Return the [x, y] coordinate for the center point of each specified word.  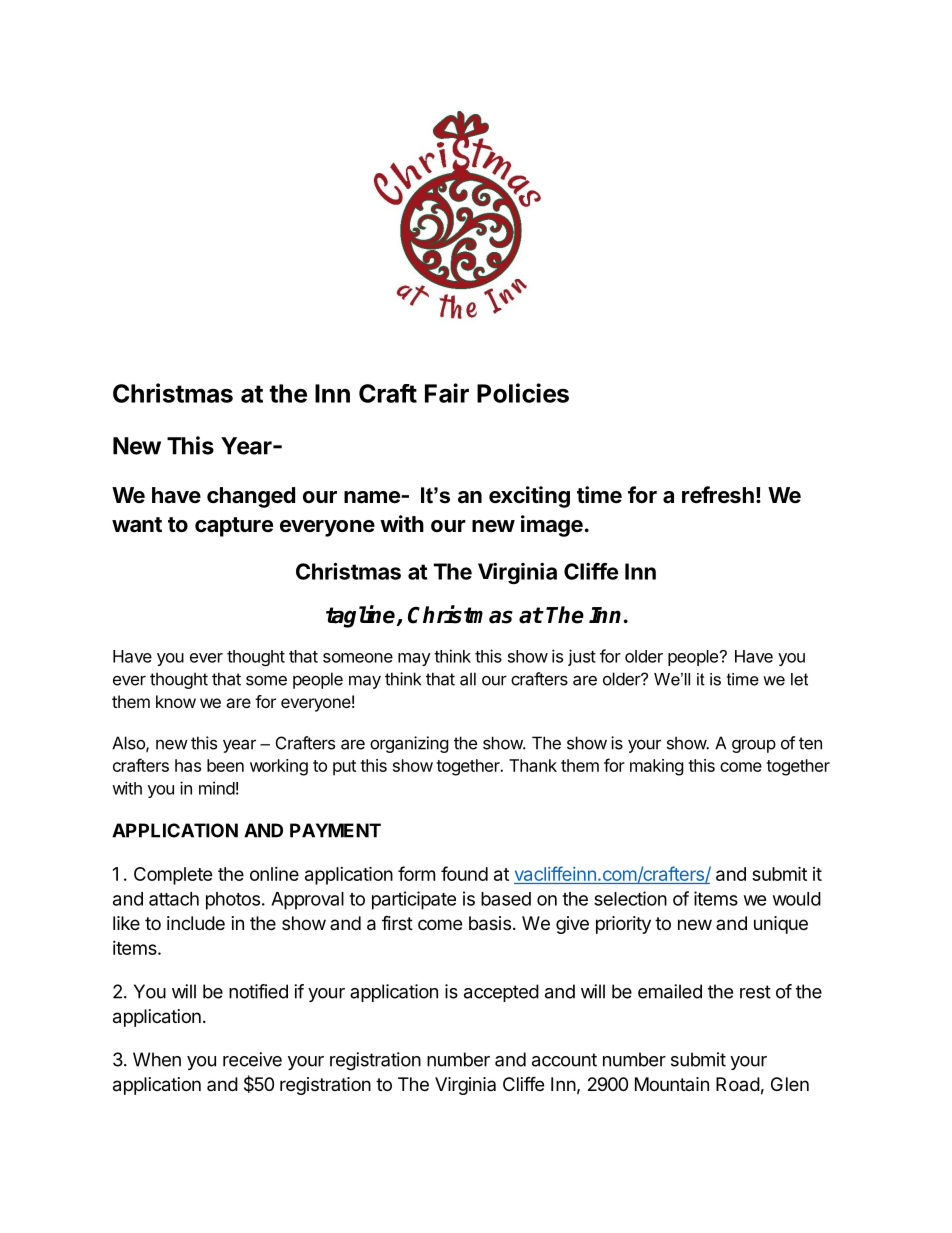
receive [252, 1059]
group [754, 746]
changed [251, 497]
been [225, 765]
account [564, 1060]
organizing [409, 744]
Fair [447, 393]
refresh [718, 495]
